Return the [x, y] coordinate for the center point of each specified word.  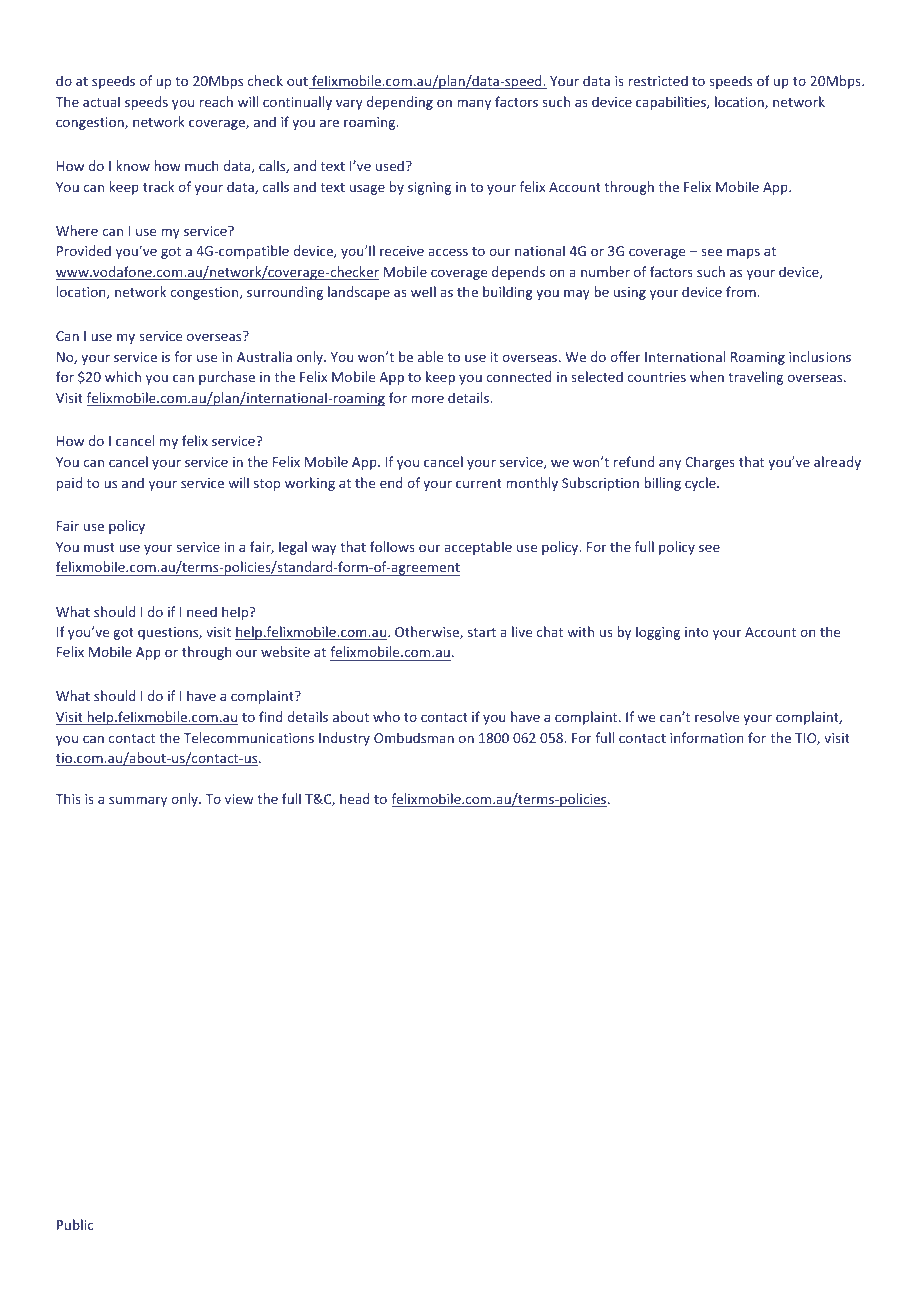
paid [69, 484]
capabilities [672, 103]
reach [216, 101]
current [479, 483]
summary [138, 801]
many [474, 104]
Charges [710, 463]
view [239, 799]
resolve [717, 716]
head [354, 798]
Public [75, 1224]
